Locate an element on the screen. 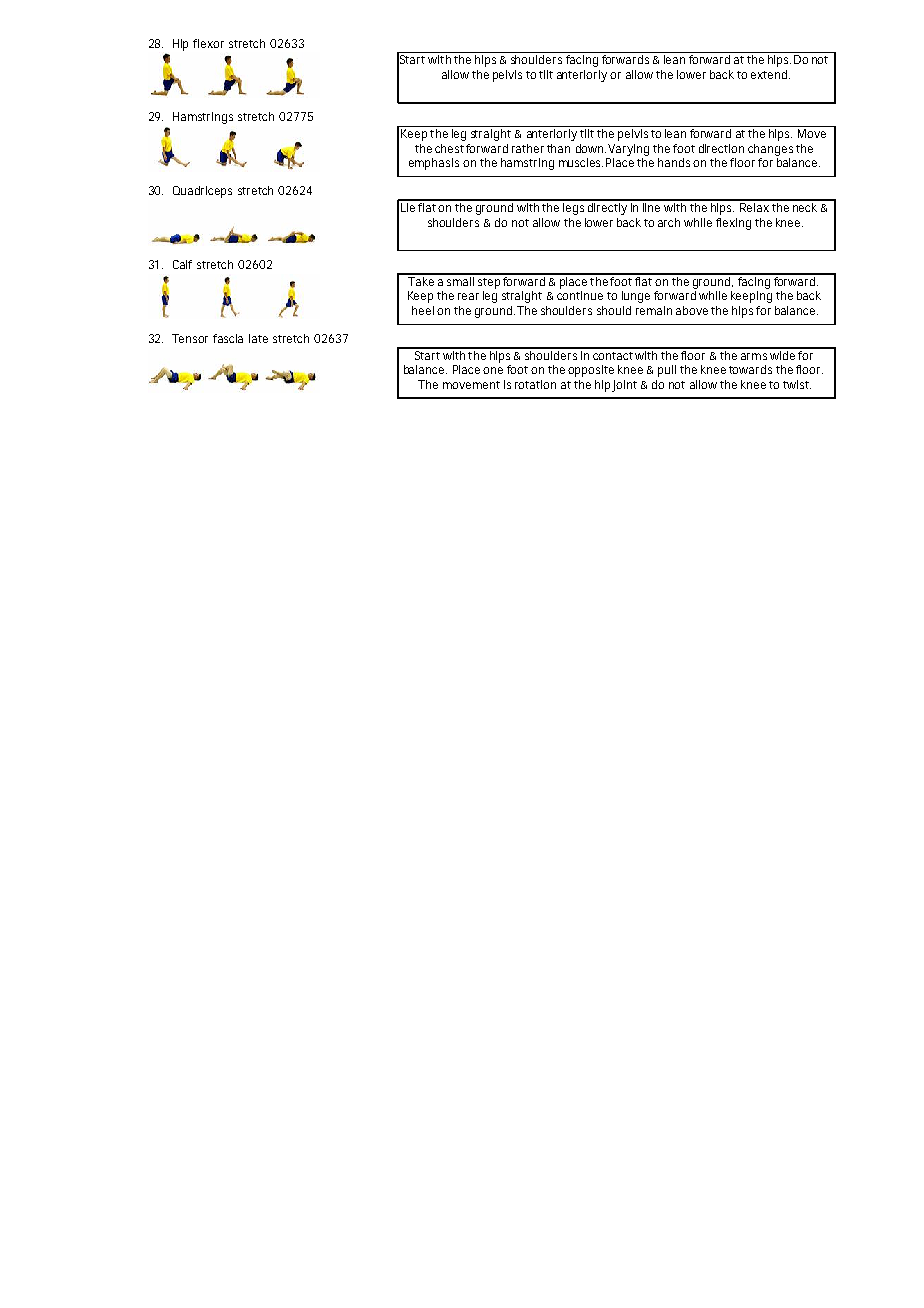 Image resolution: width=924 pixels, height=1308 pixels. flexing is located at coordinates (733, 224).
